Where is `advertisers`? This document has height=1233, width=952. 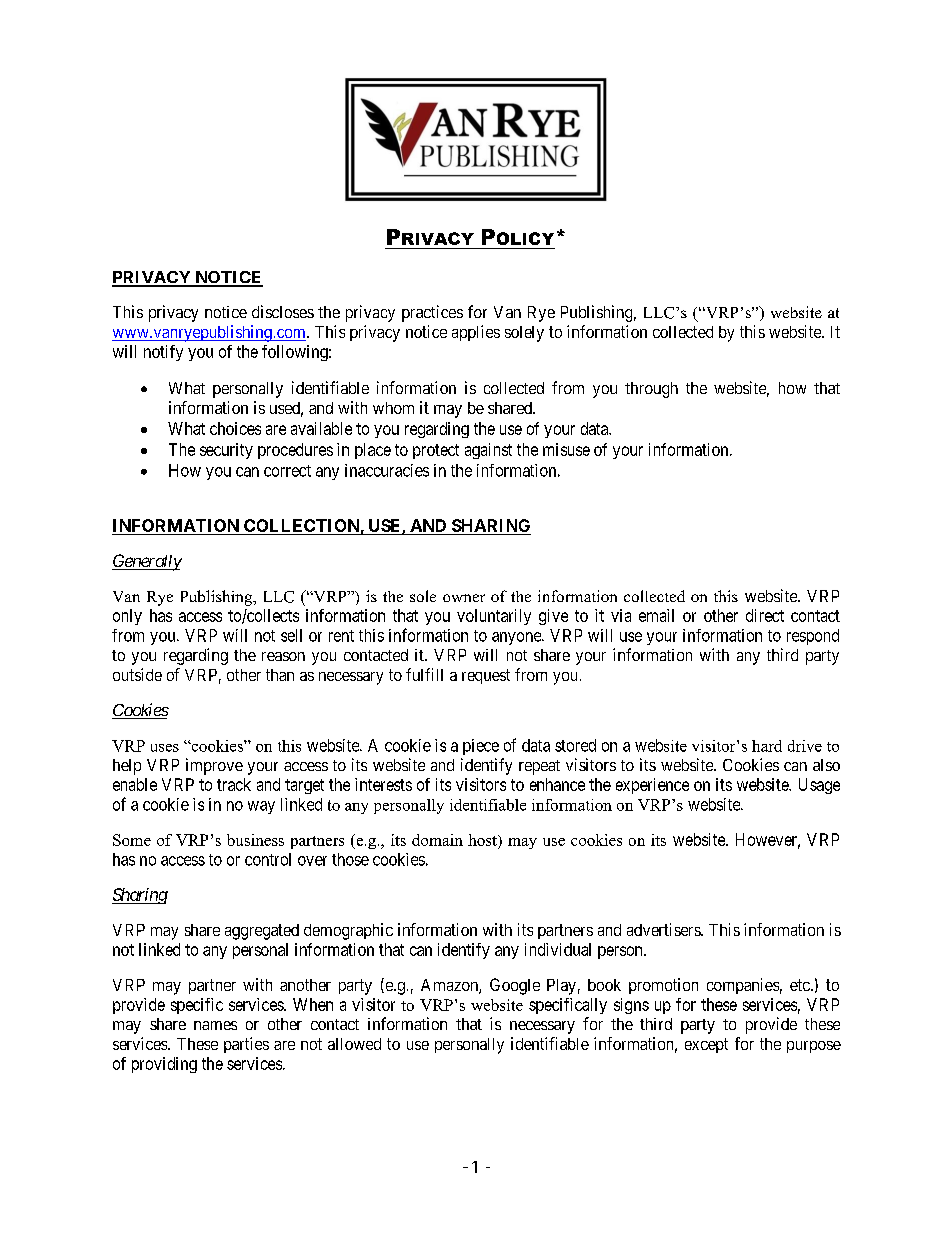
advertisers is located at coordinates (664, 929).
